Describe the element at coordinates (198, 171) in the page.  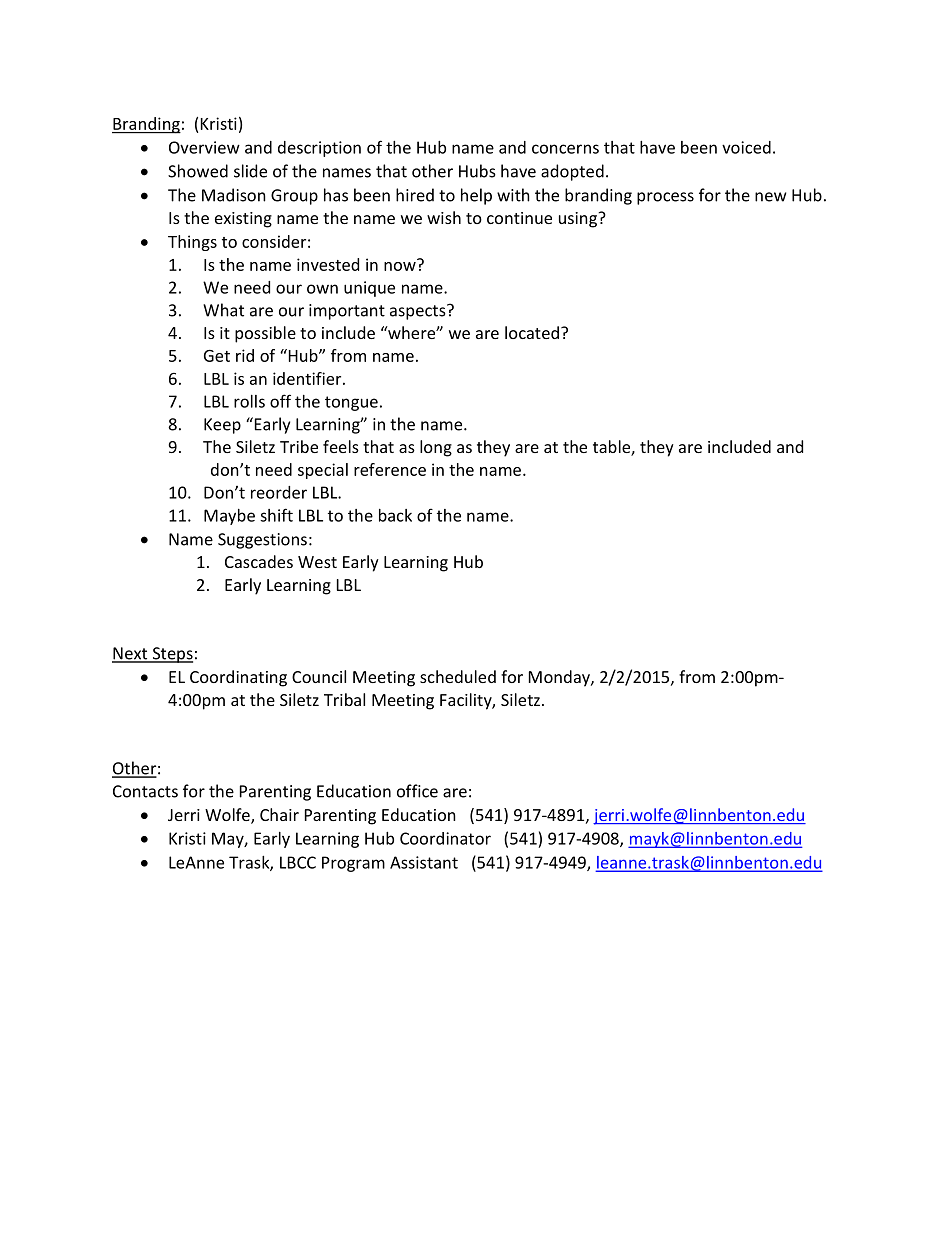
I see `Showed` at that location.
